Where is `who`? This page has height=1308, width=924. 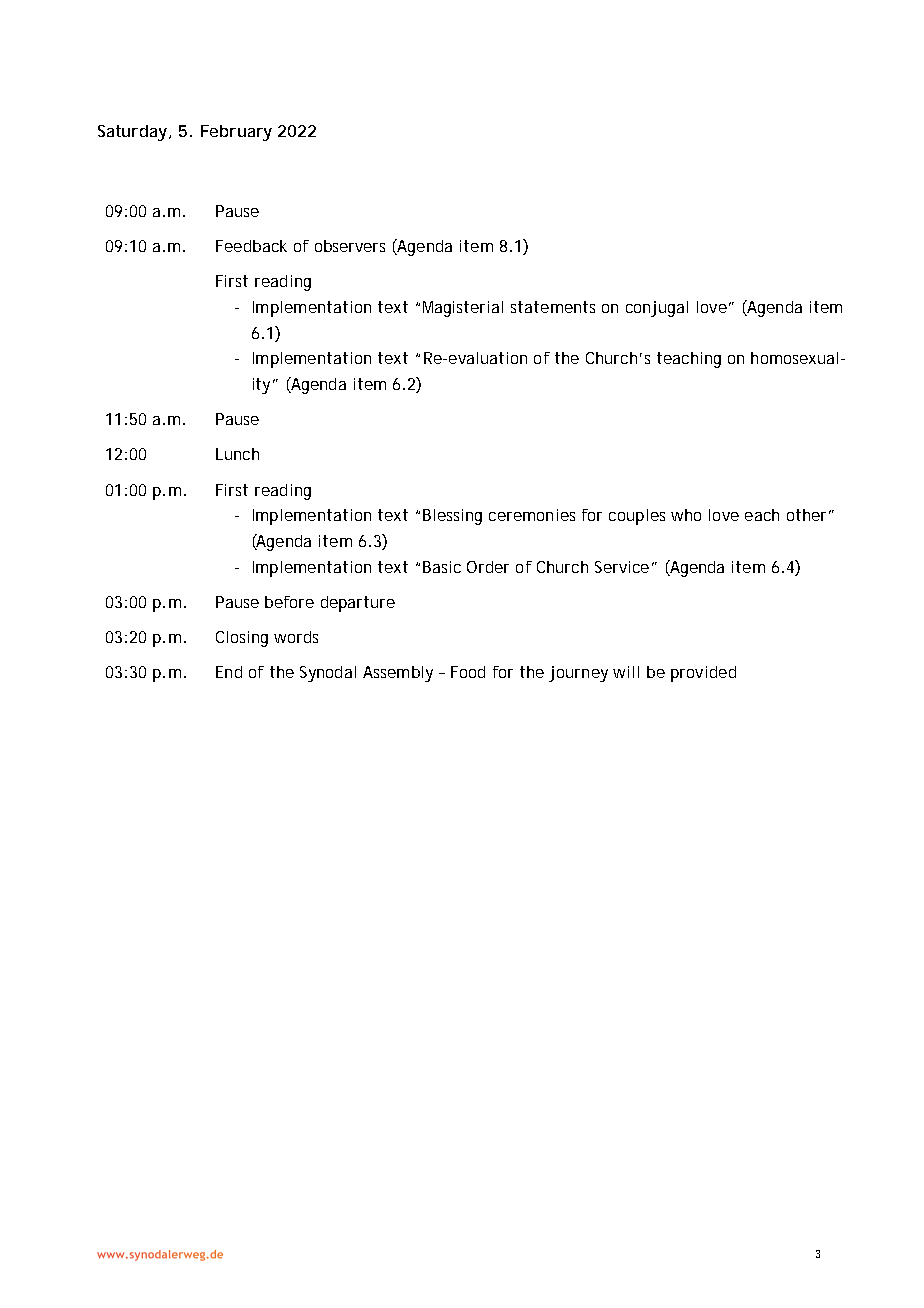 who is located at coordinates (686, 515).
